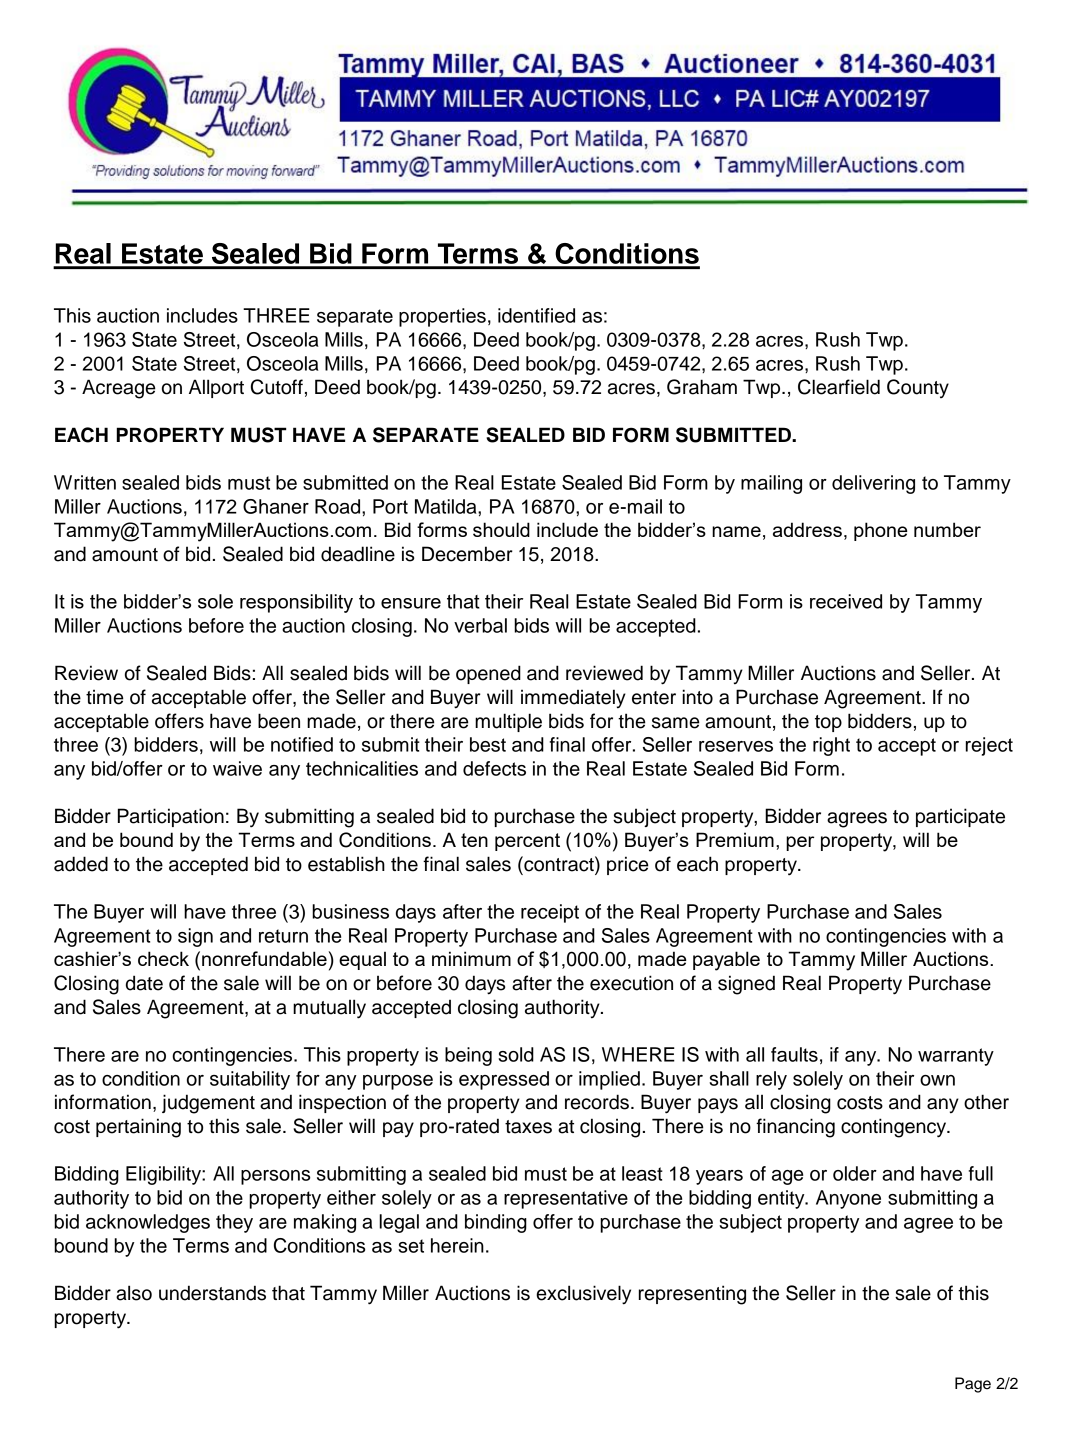  What do you see at coordinates (536, 315) in the screenshot?
I see `identified` at bounding box center [536, 315].
